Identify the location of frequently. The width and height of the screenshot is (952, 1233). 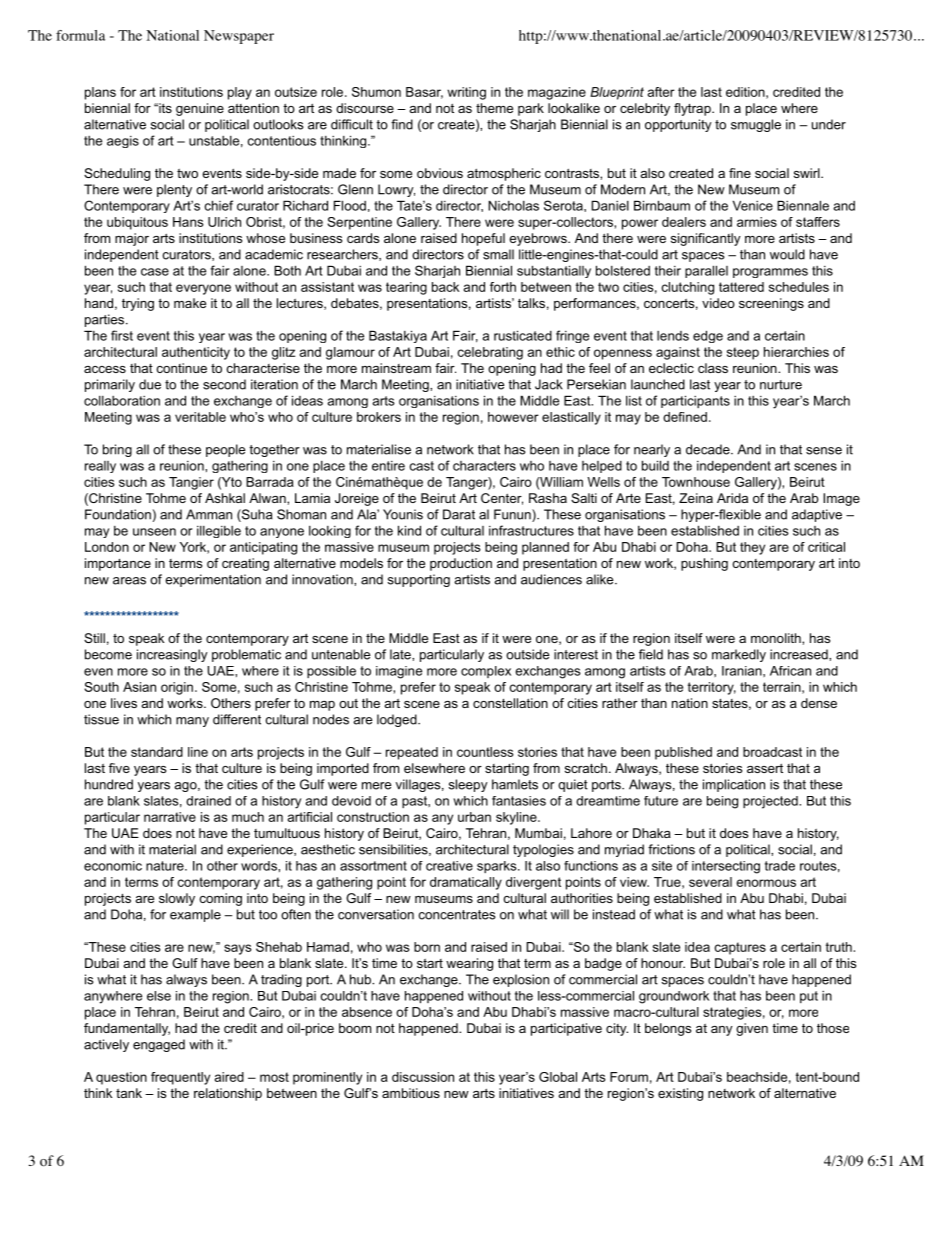
(180, 1078).
